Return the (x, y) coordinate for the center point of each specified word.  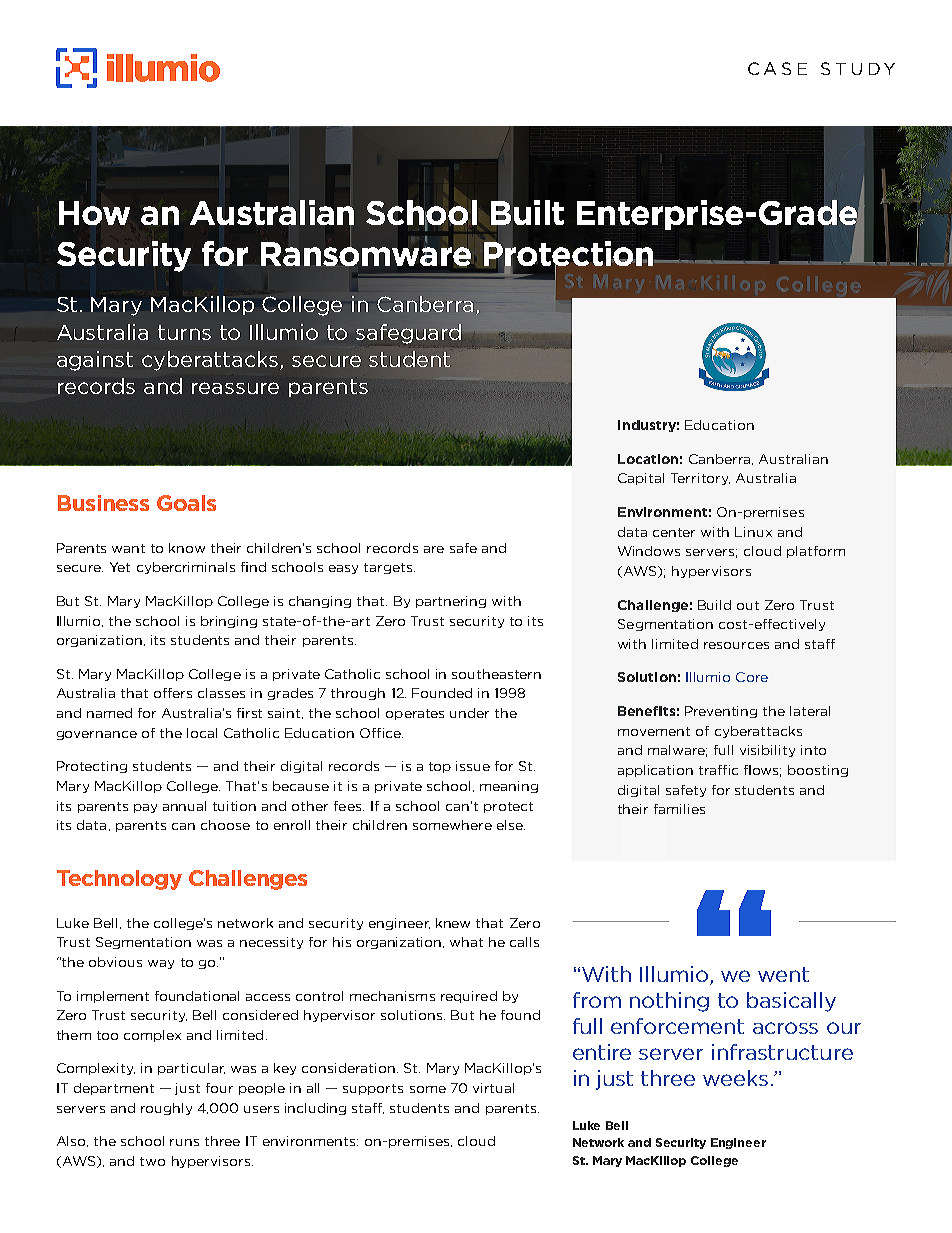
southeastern (496, 674)
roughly (166, 1109)
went (783, 974)
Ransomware (366, 252)
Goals (186, 503)
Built (527, 213)
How (94, 213)
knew (453, 923)
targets (389, 568)
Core (752, 677)
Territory (700, 479)
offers (173, 693)
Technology (119, 880)
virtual (493, 1088)
